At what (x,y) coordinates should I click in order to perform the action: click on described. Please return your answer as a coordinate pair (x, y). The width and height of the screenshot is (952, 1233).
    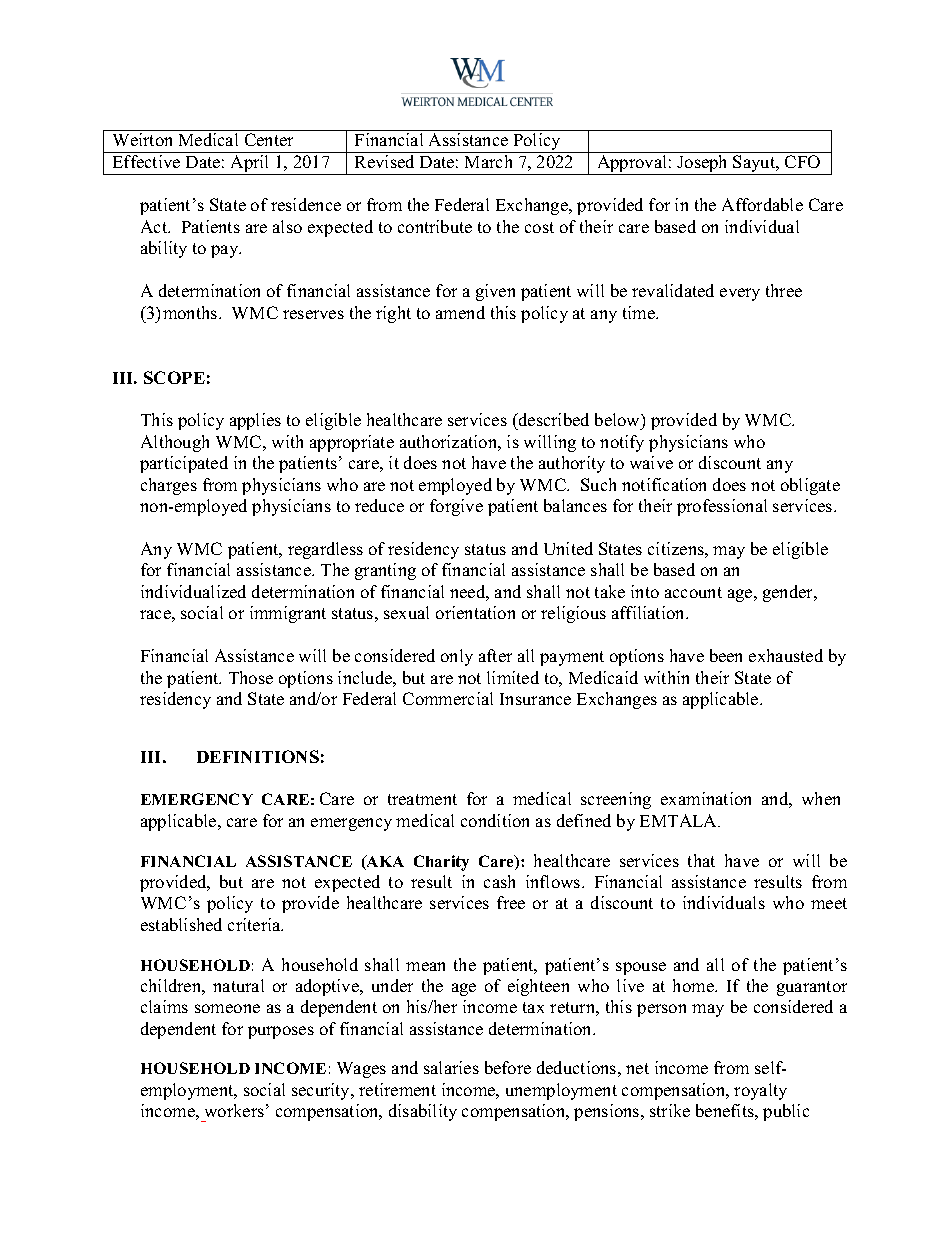
    Looking at the image, I should click on (553, 419).
